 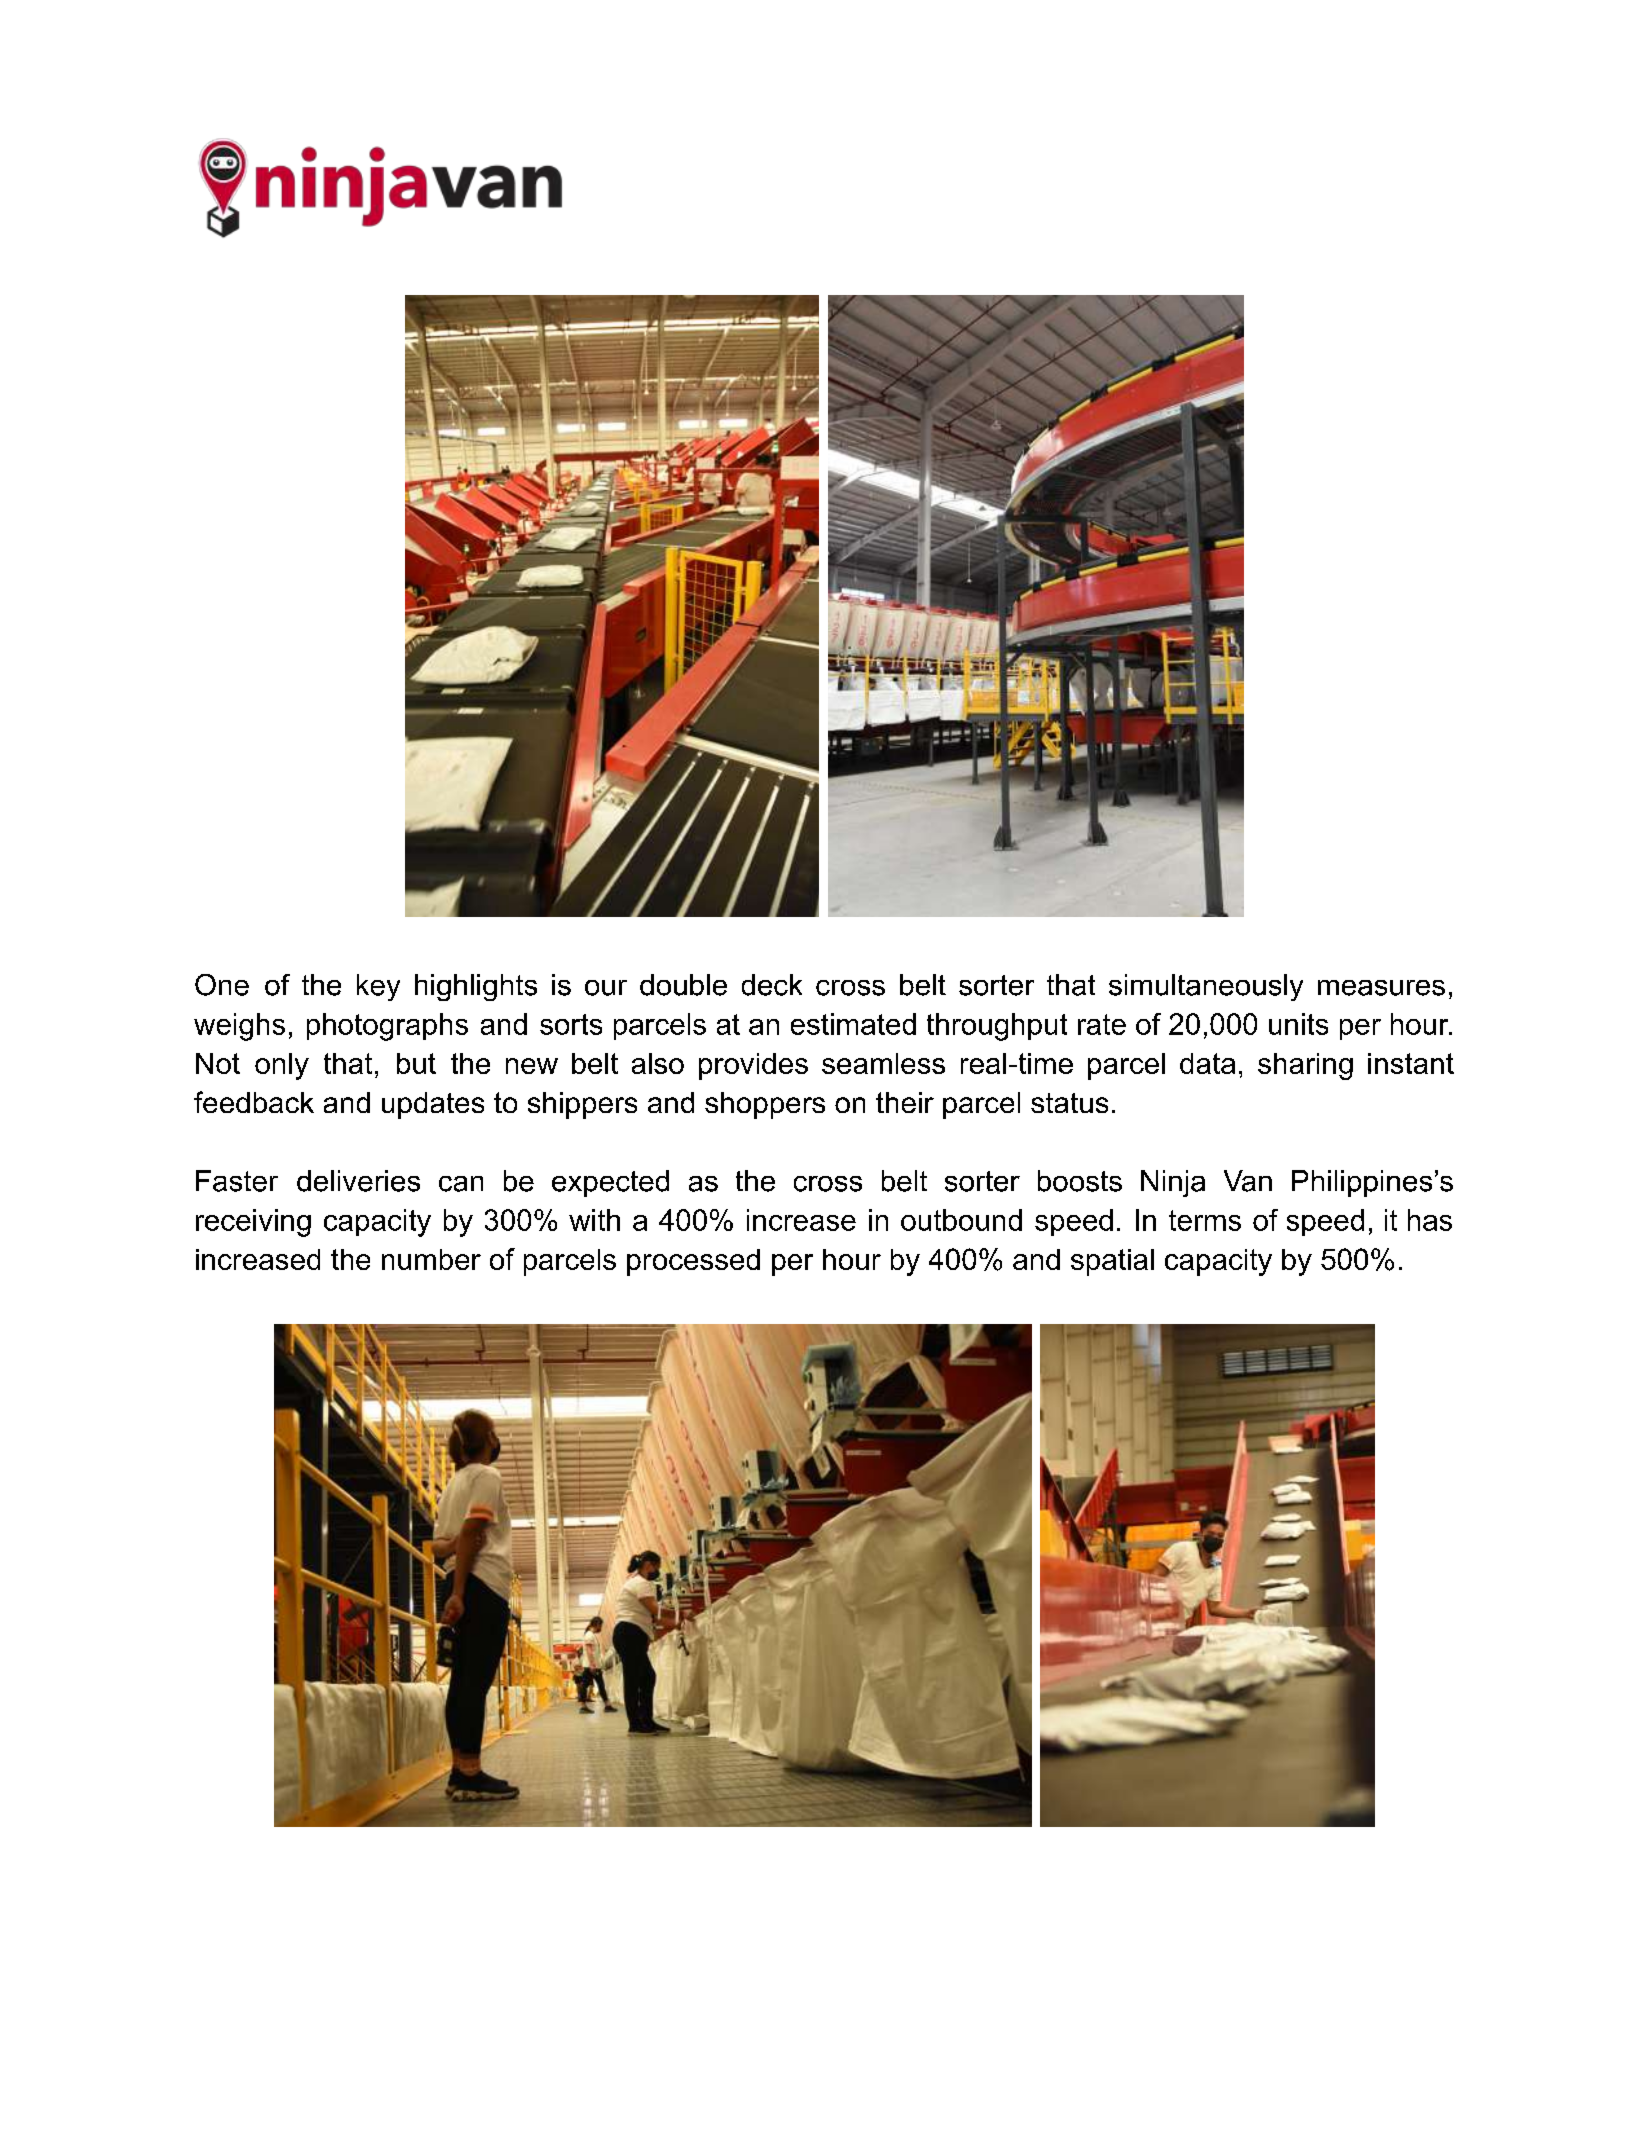 What do you see at coordinates (1069, 1103) in the document?
I see `status` at bounding box center [1069, 1103].
